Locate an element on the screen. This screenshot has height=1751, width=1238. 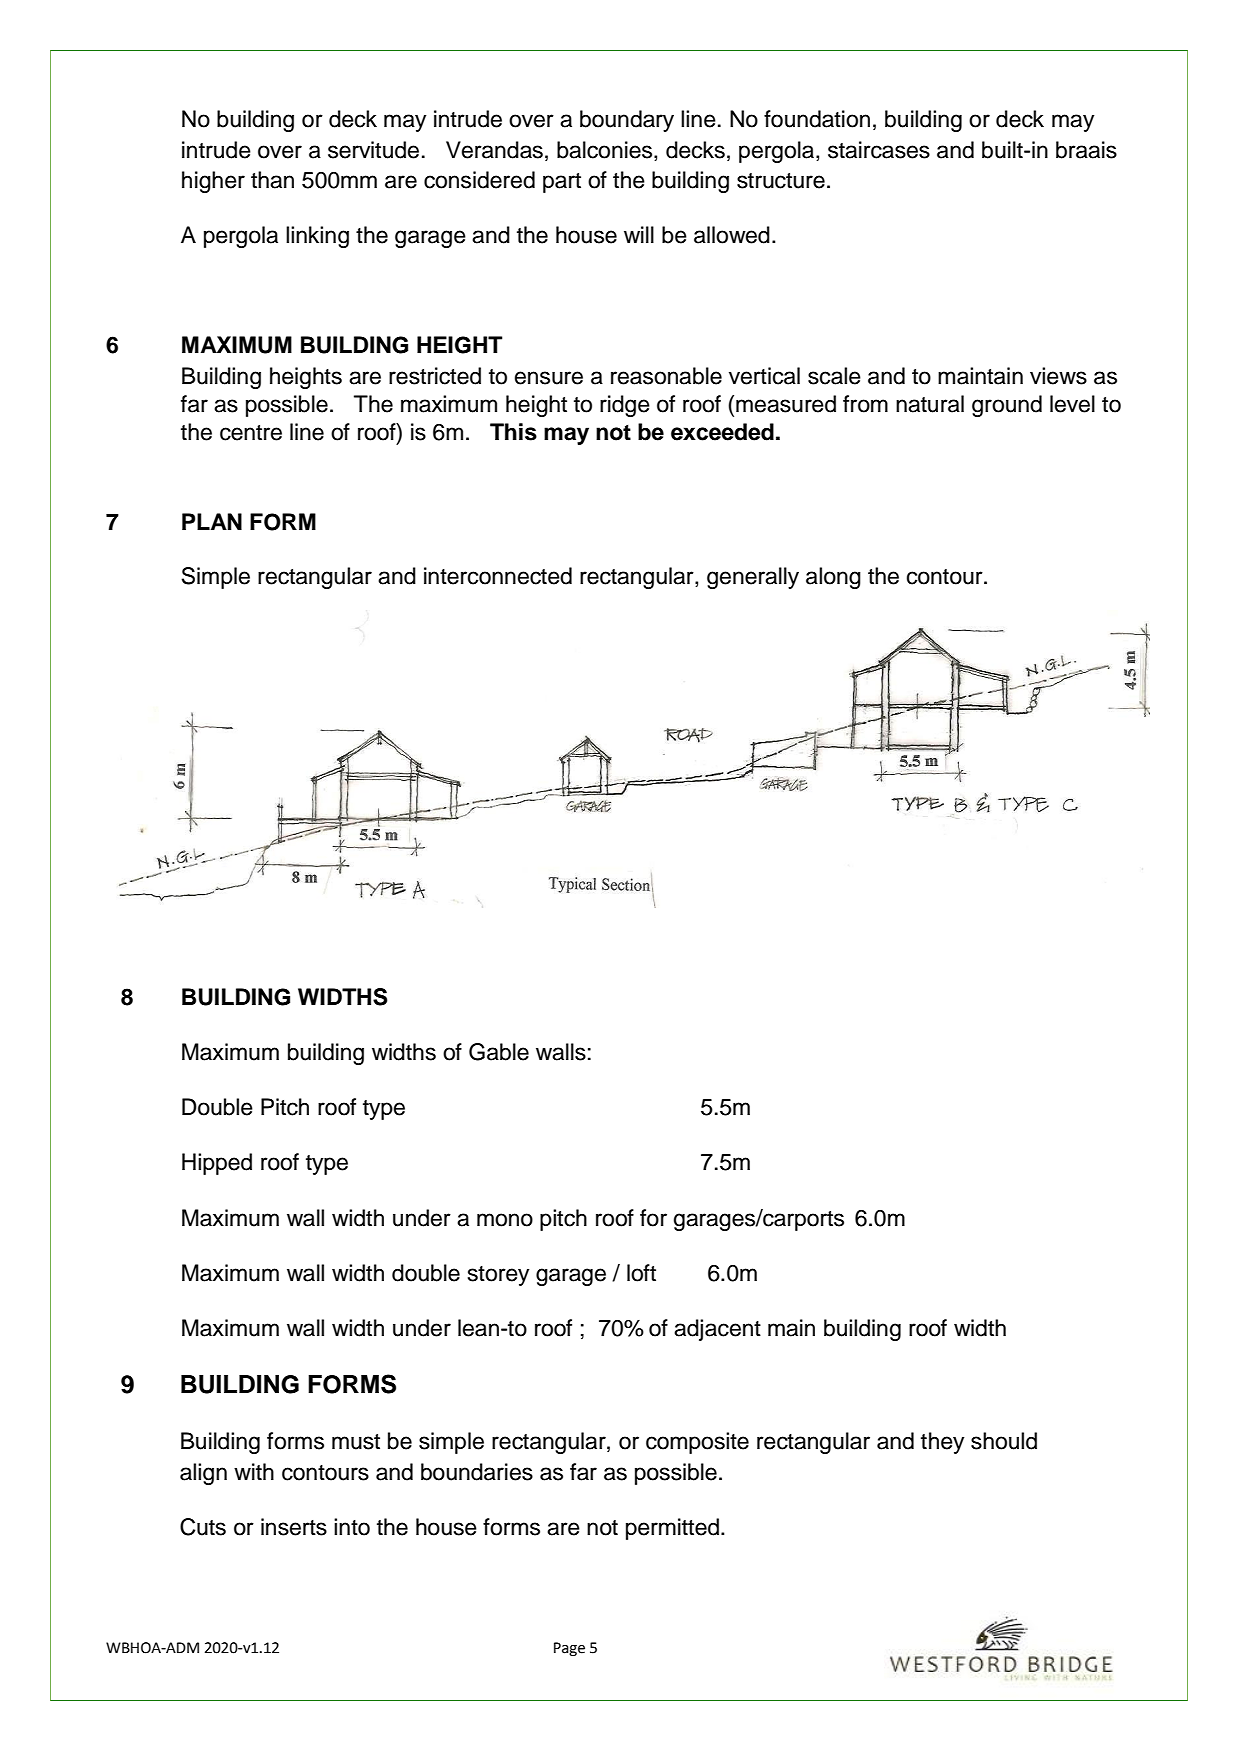
adjacent is located at coordinates (717, 1330).
